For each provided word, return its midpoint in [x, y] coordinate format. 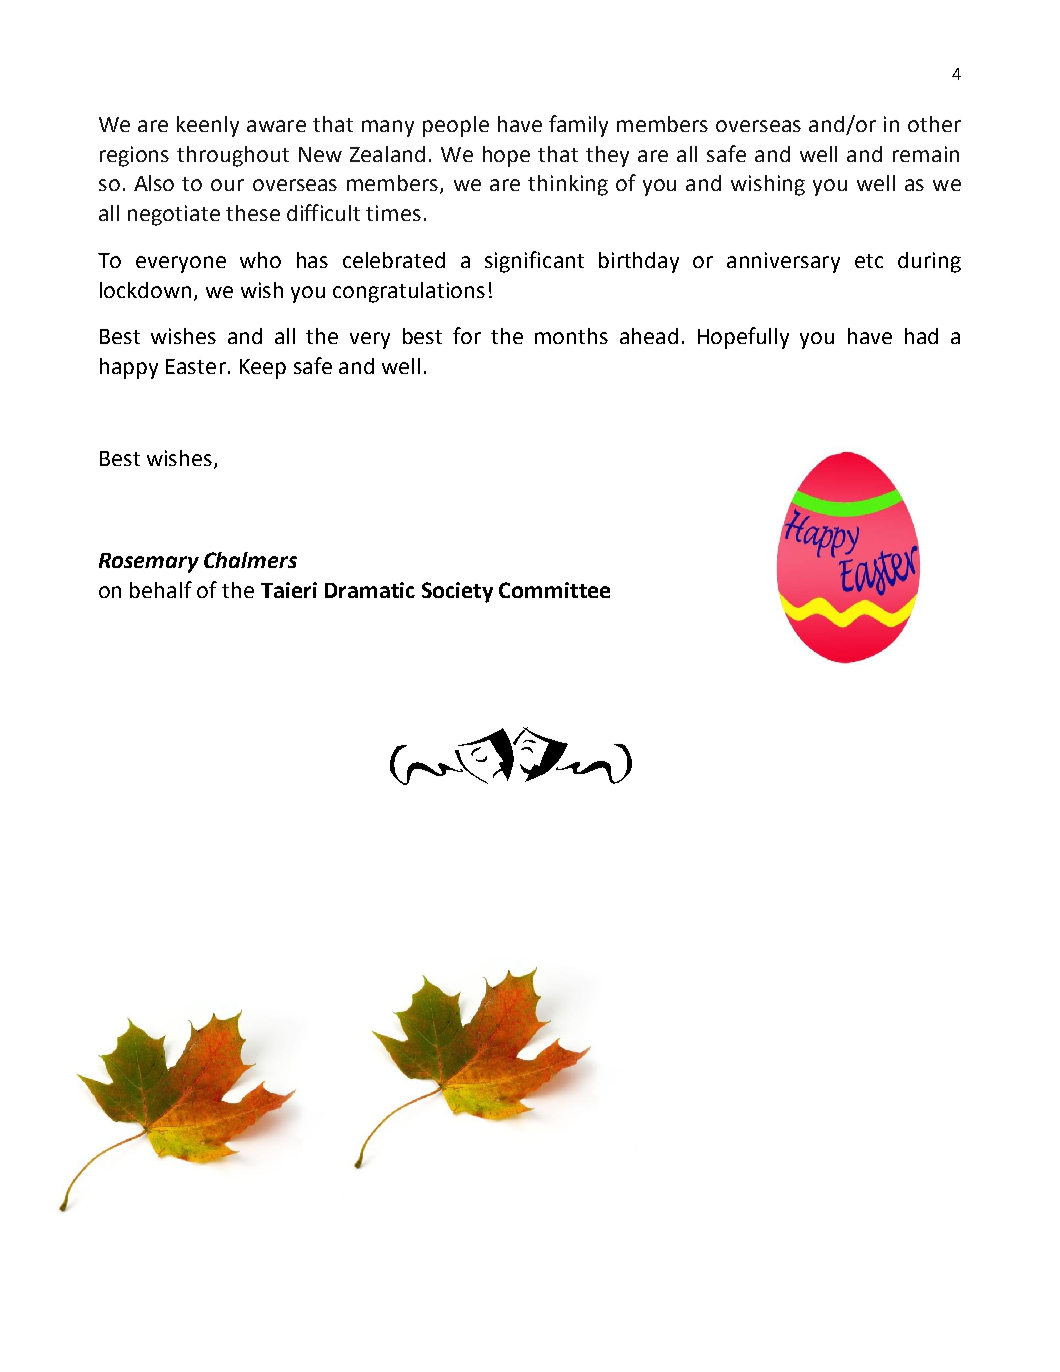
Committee [554, 590]
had [921, 336]
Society [457, 592]
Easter [196, 366]
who [260, 260]
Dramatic [370, 590]
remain [926, 154]
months [571, 336]
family [578, 126]
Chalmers [250, 560]
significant [534, 262]
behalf [161, 589]
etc [869, 261]
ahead [649, 336]
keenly [208, 126]
